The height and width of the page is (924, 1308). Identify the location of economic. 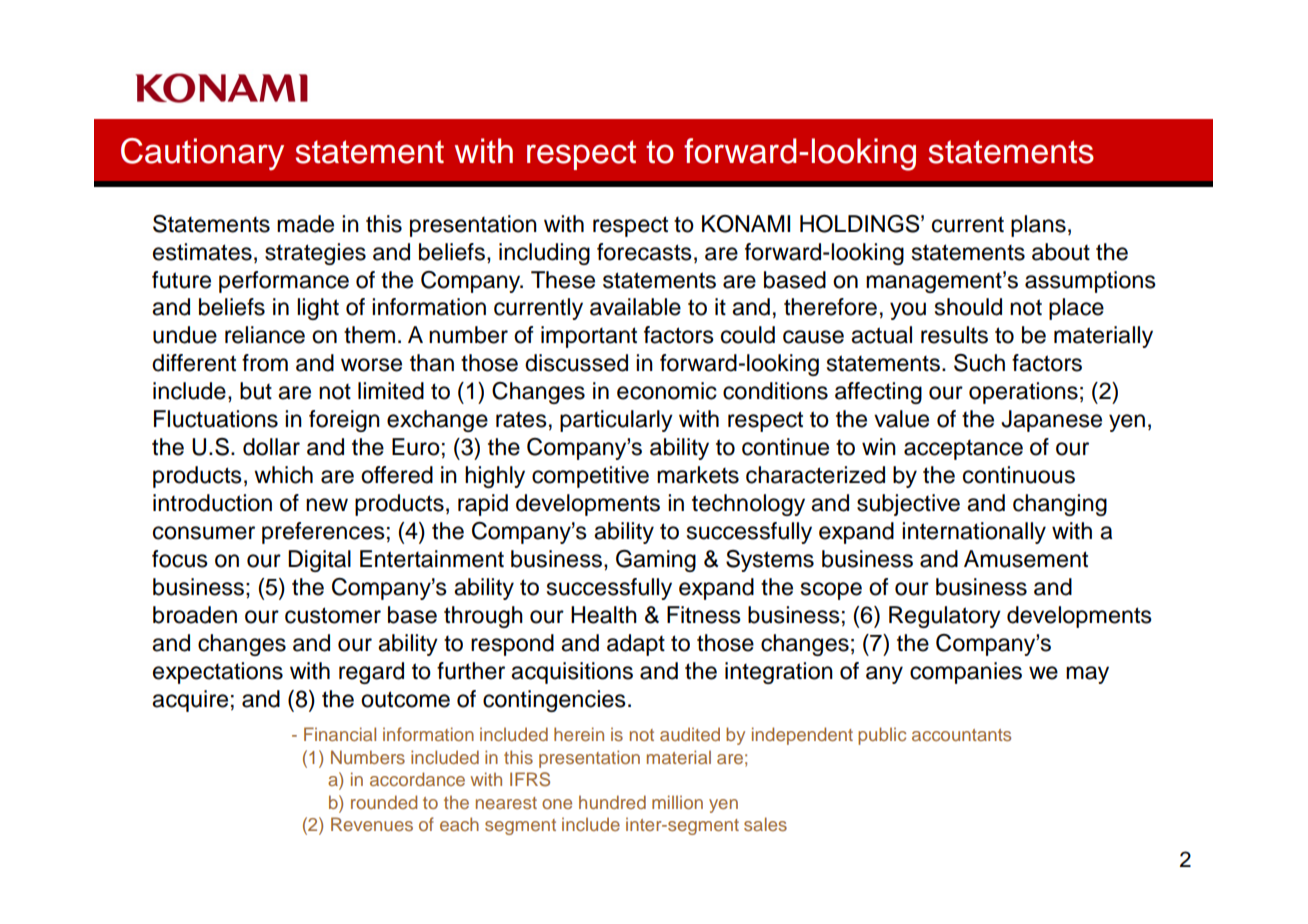
(667, 391).
